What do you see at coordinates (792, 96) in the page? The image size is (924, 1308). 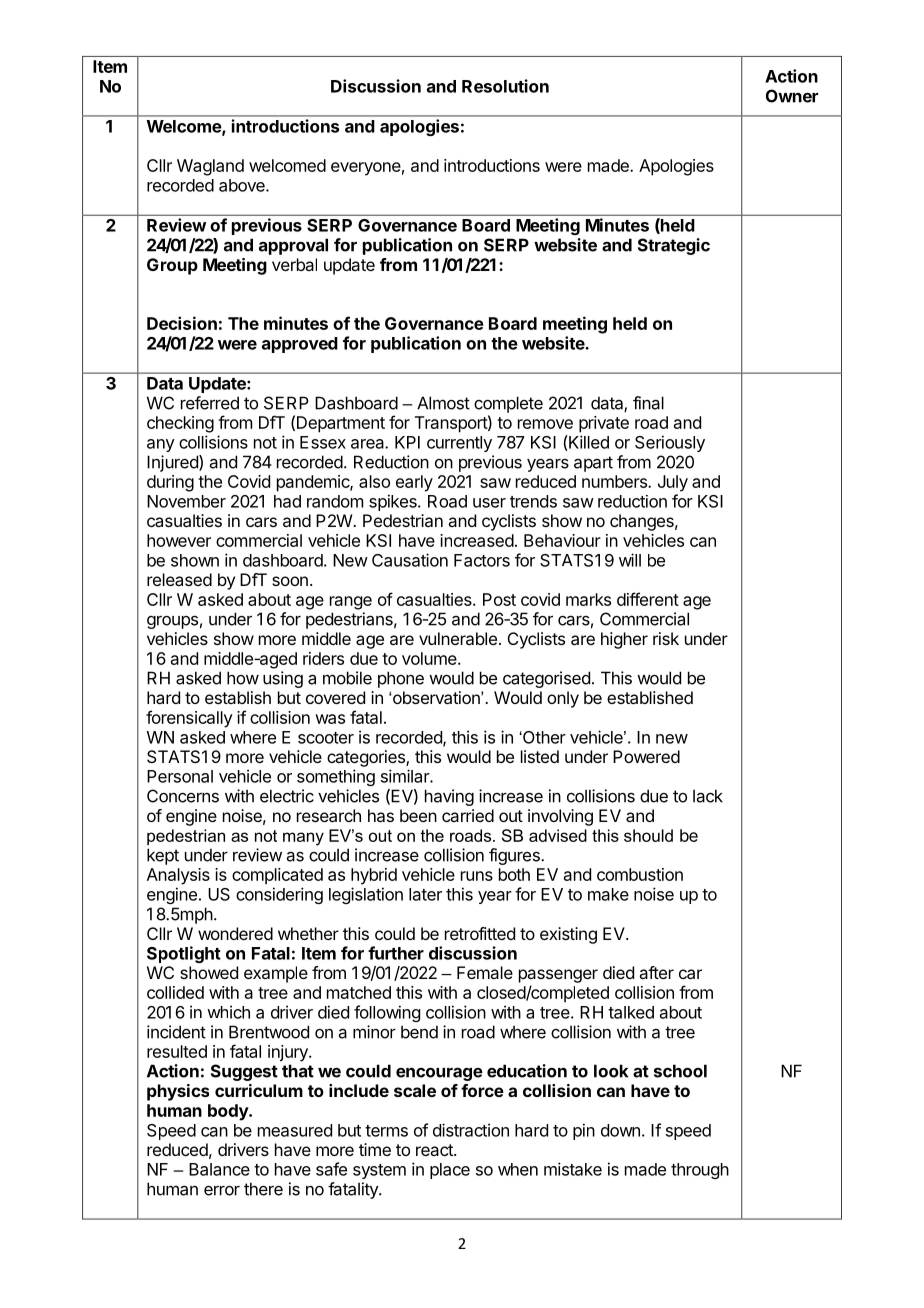 I see `Owner` at bounding box center [792, 96].
